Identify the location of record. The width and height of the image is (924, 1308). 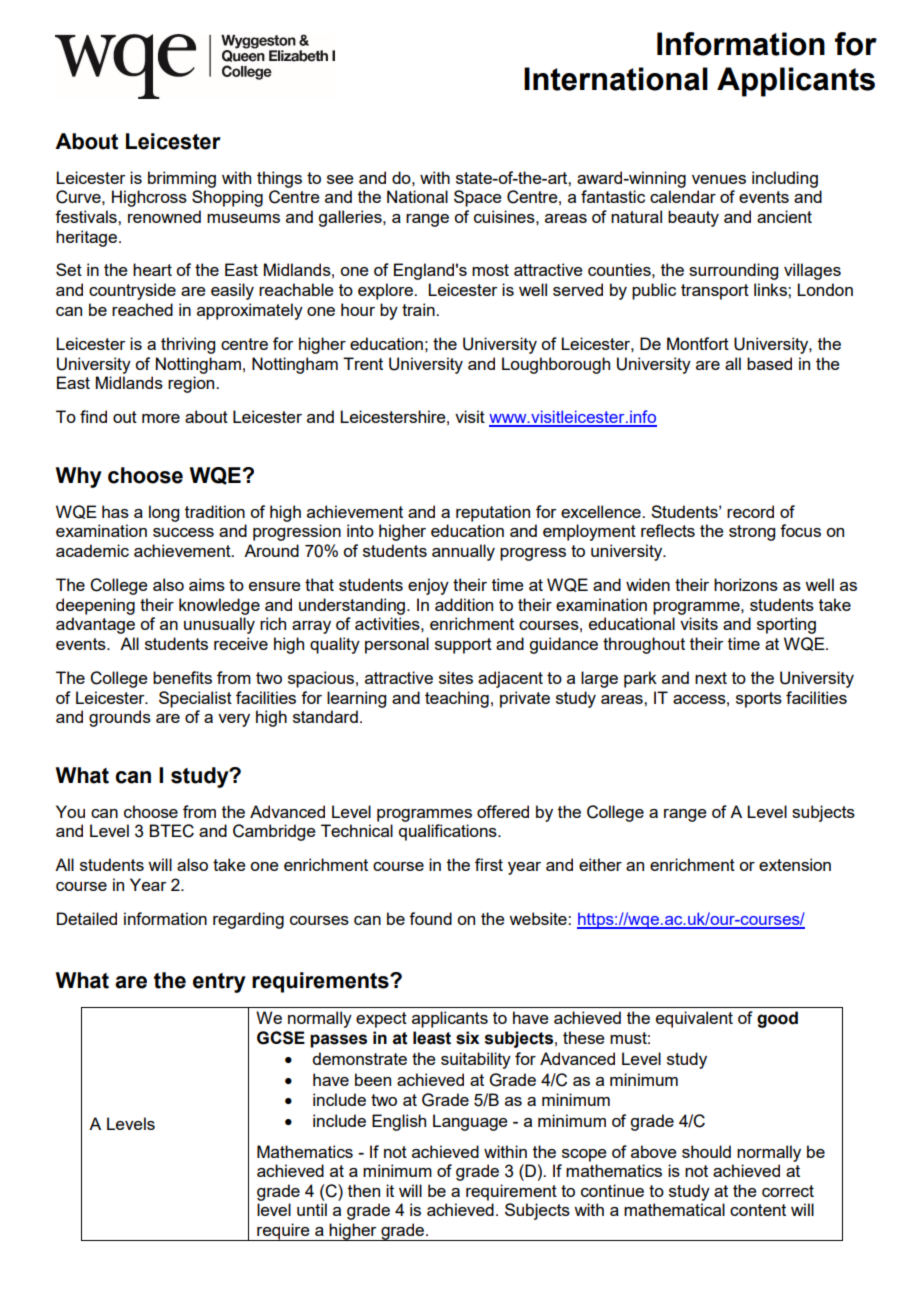
(750, 511).
